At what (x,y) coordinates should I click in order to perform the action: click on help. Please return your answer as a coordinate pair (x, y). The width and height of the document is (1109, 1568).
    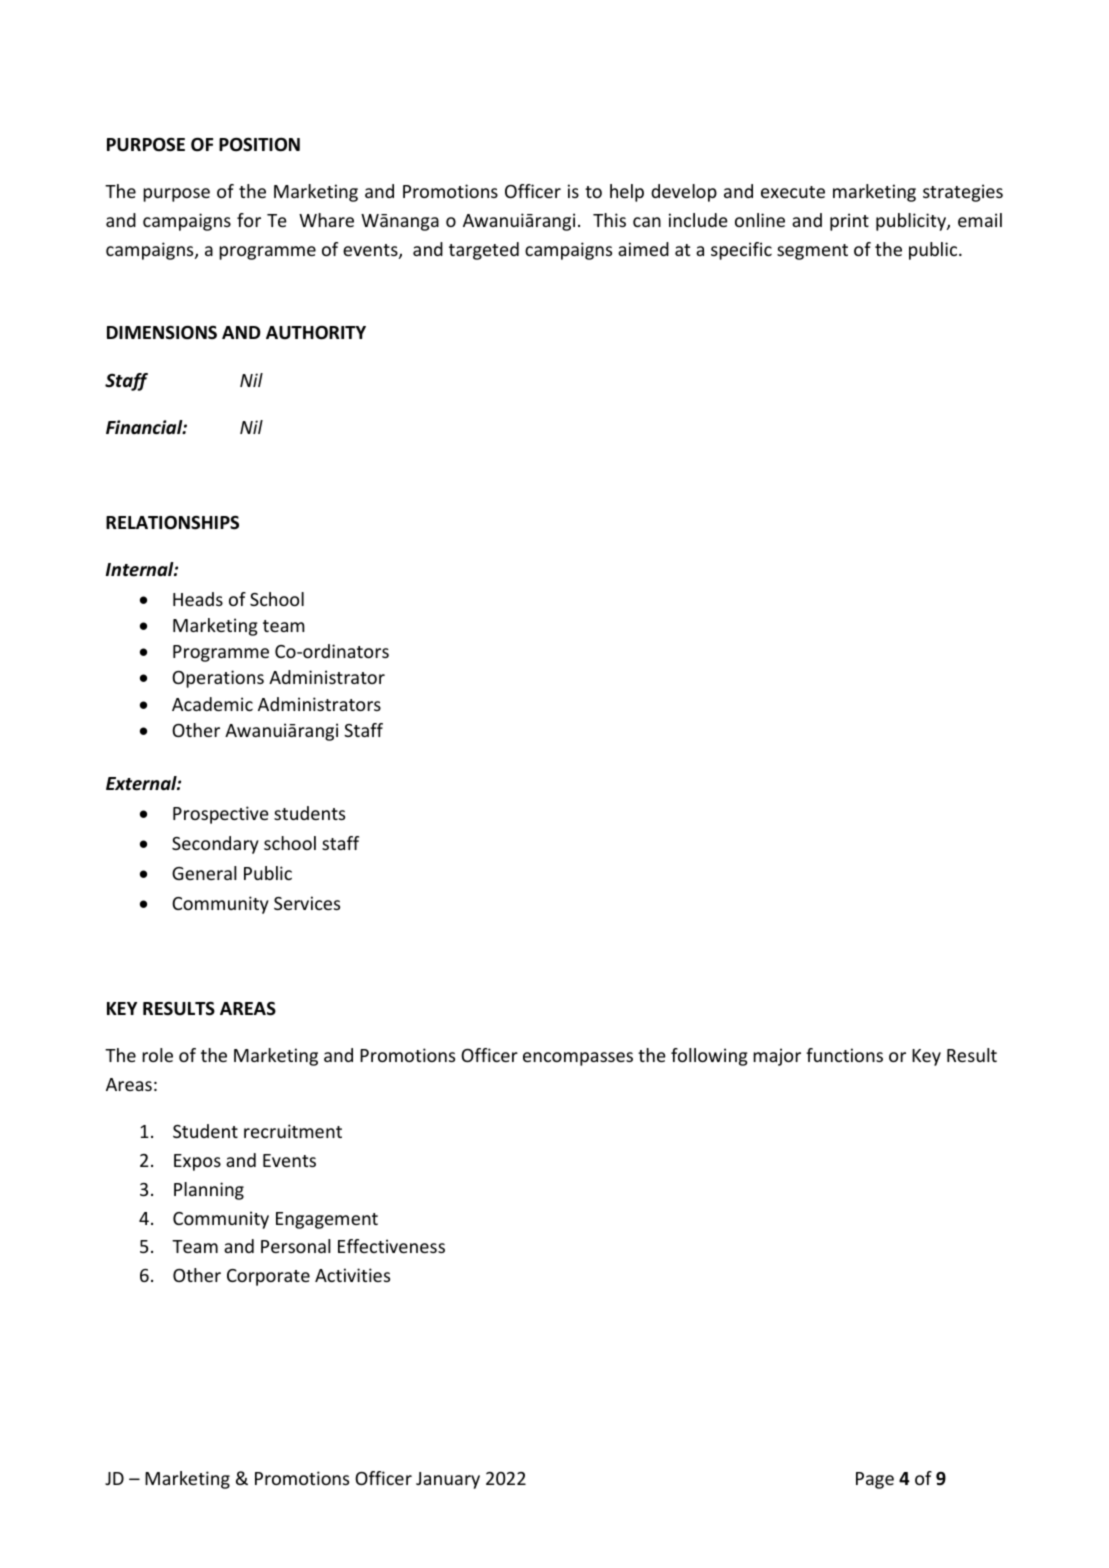
    Looking at the image, I should click on (627, 193).
